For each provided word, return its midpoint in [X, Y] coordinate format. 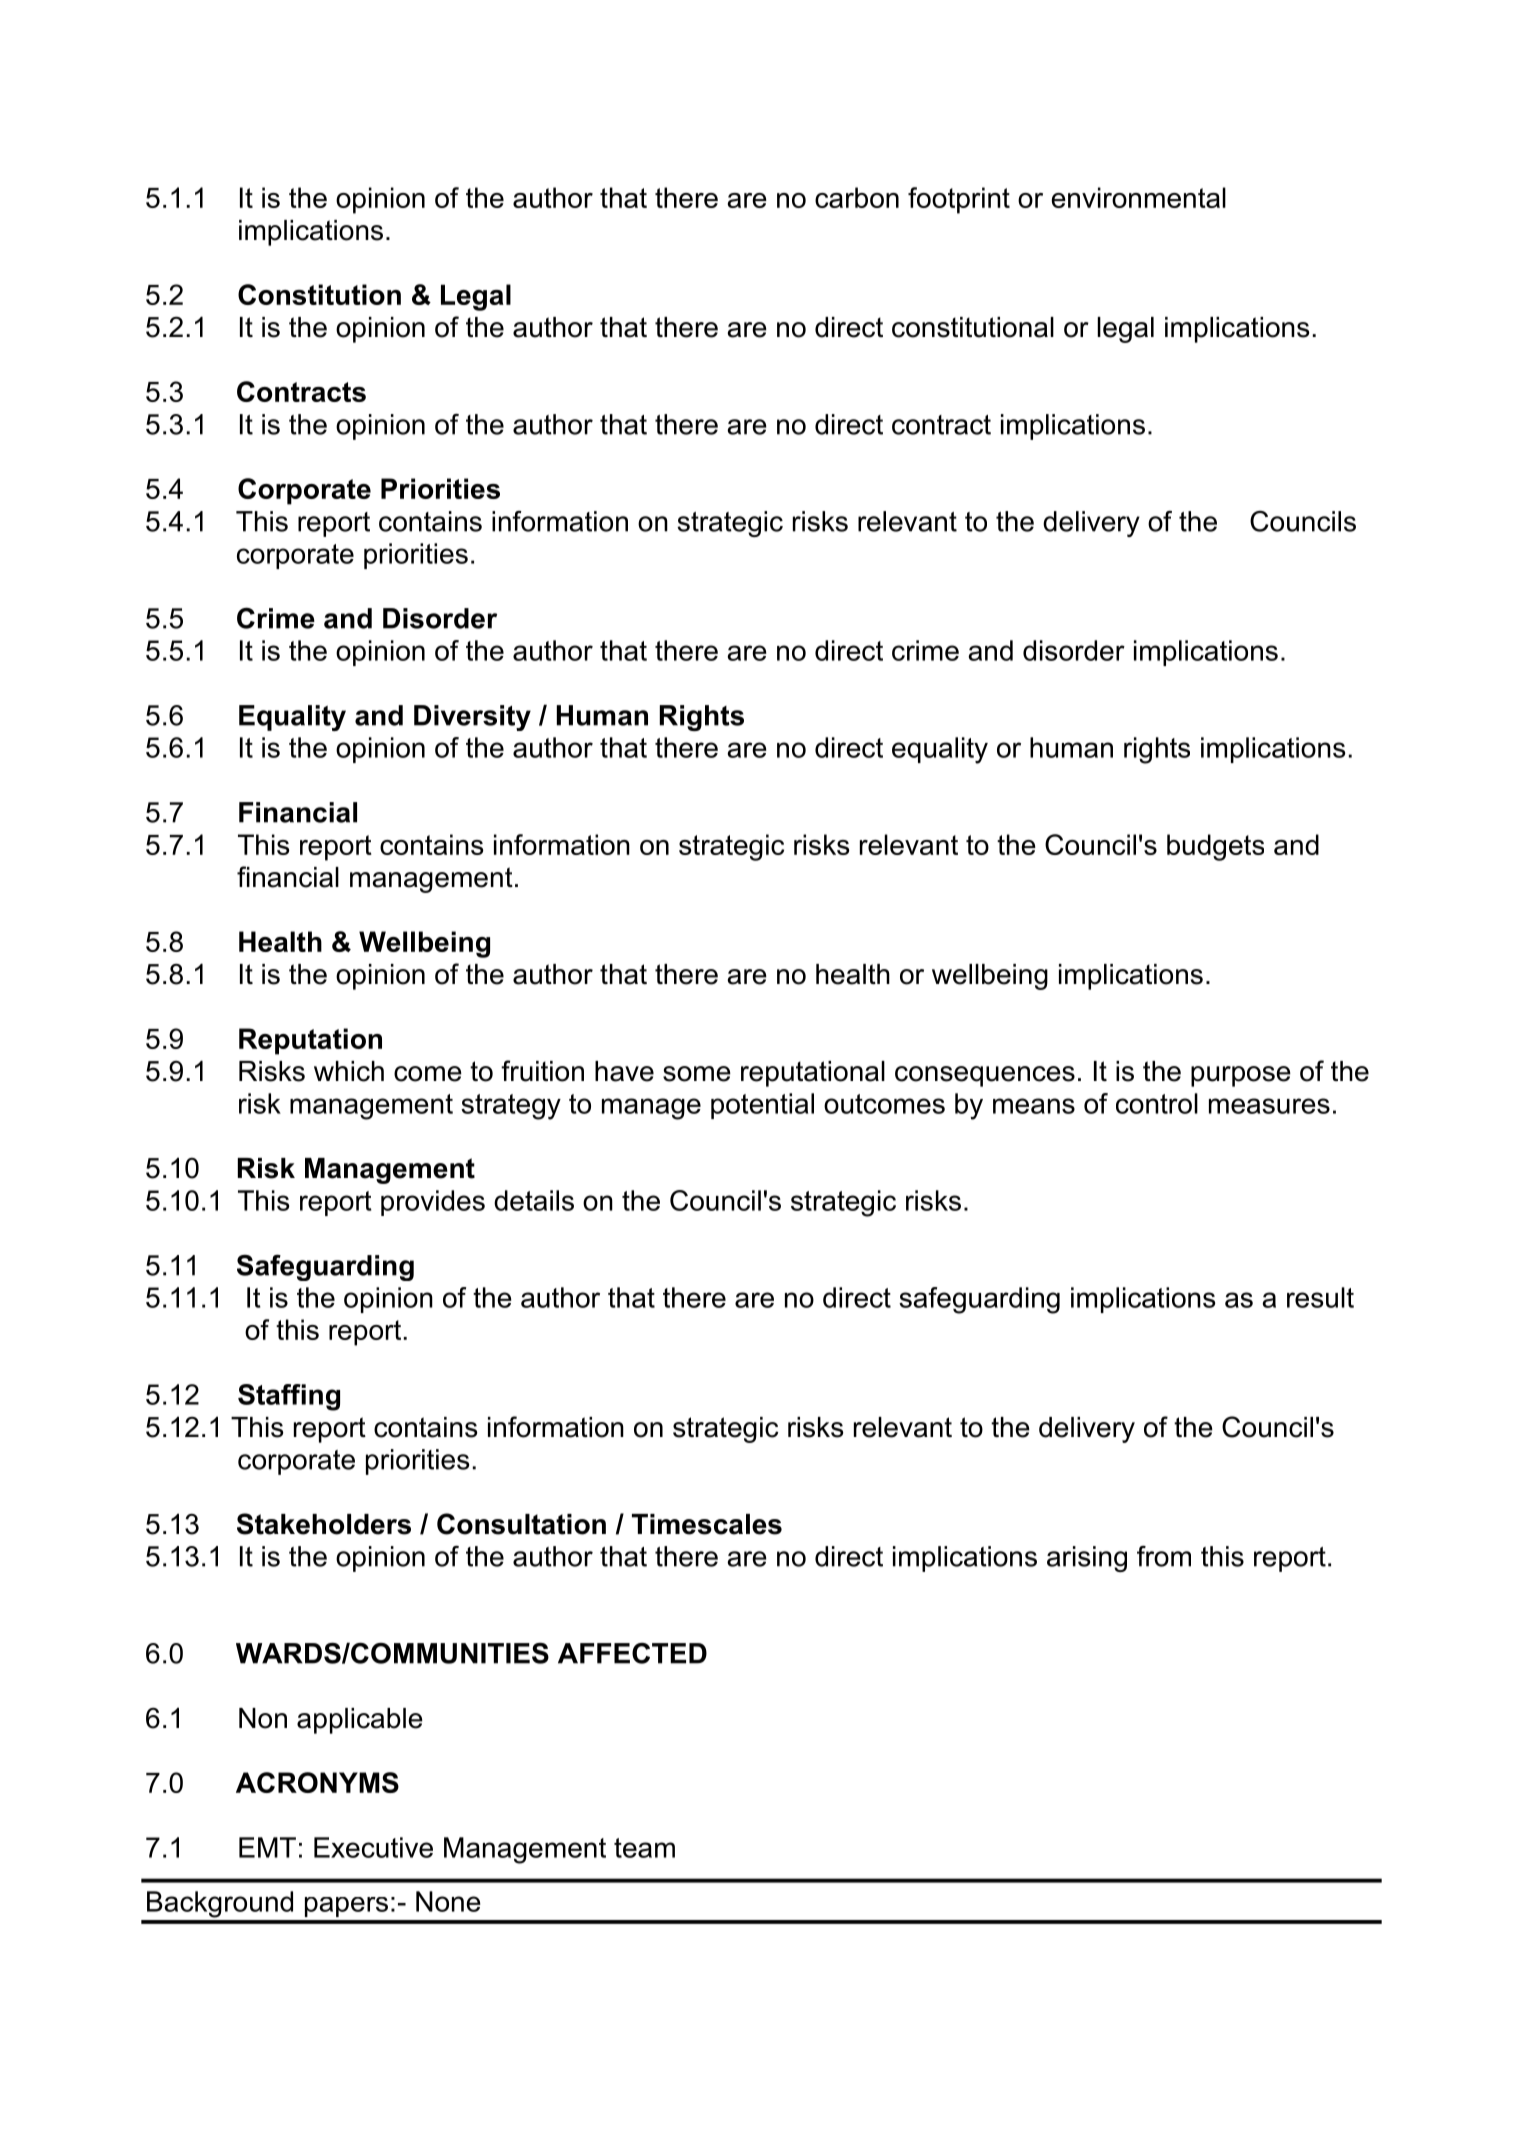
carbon [857, 197]
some [697, 1074]
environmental [1138, 197]
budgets [1215, 847]
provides [433, 1203]
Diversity [472, 718]
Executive [373, 1847]
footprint [959, 200]
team [644, 1848]
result [1320, 1297]
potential [762, 1106]
